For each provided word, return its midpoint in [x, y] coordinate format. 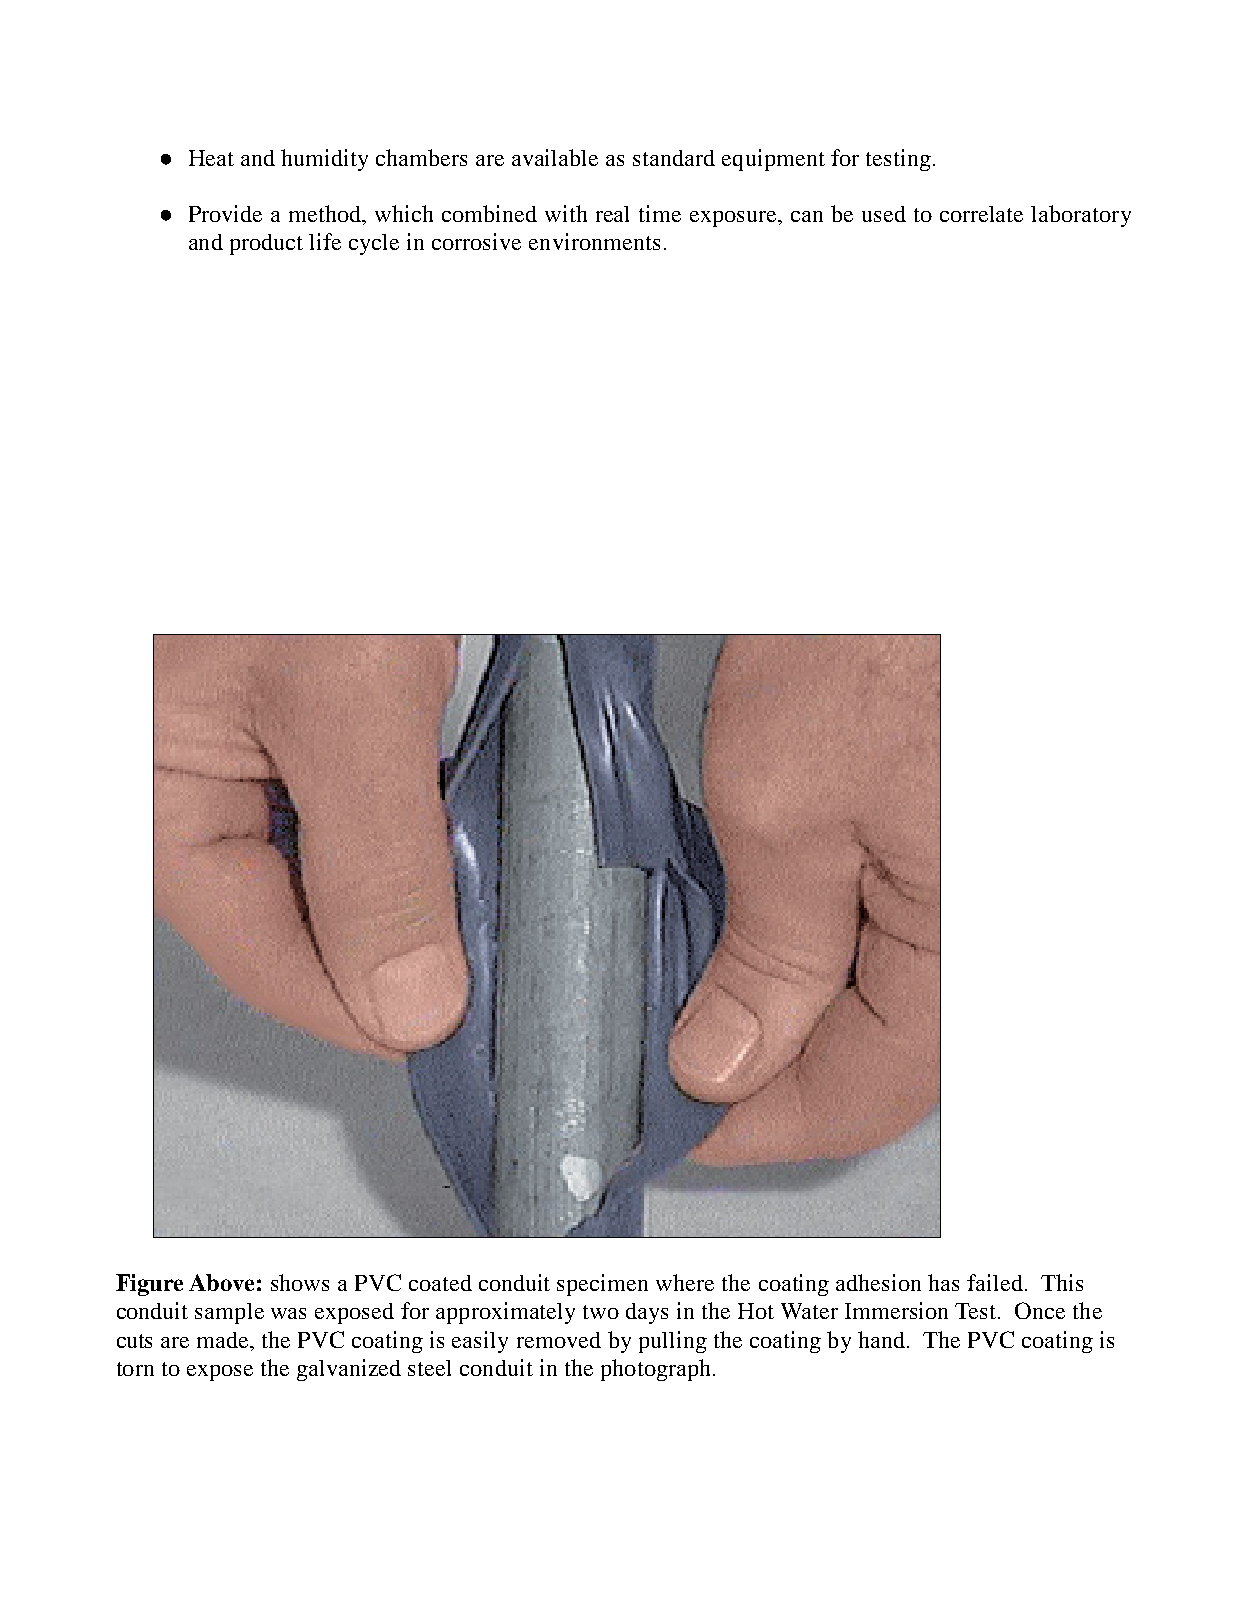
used [884, 214]
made [224, 1340]
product [266, 244]
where [685, 1282]
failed [996, 1282]
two [601, 1312]
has [943, 1282]
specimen [602, 1285]
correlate [981, 214]
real [612, 214]
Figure [149, 1285]
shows [300, 1282]
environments [594, 241]
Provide [225, 213]
